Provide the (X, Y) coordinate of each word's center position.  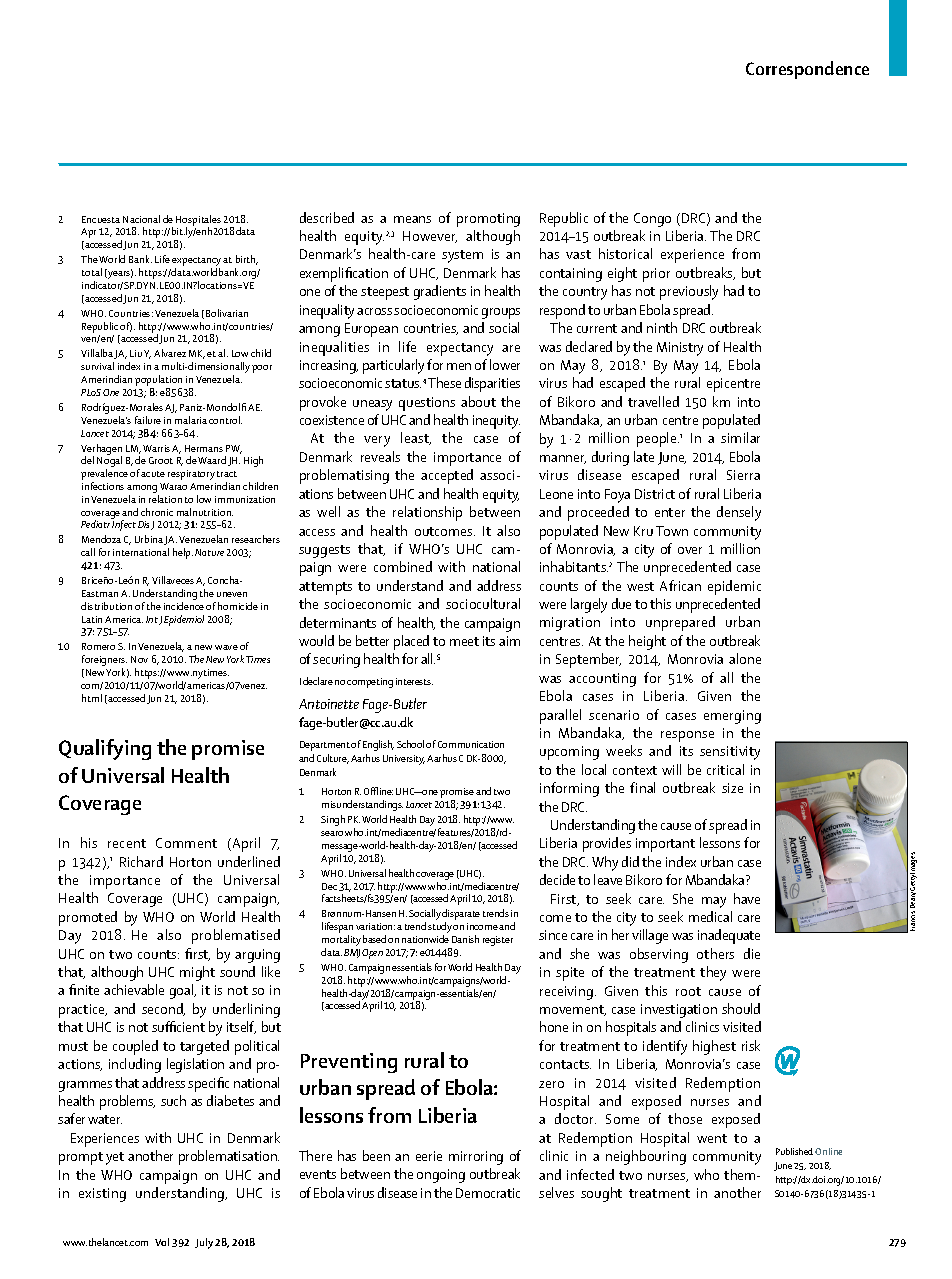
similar (740, 437)
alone (745, 658)
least (416, 438)
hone (554, 1026)
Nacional (141, 219)
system (462, 256)
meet (464, 641)
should (741, 1008)
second (163, 1009)
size (732, 788)
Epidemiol (184, 620)
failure (148, 420)
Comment (186, 843)
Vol (162, 1242)
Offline (378, 791)
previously (689, 292)
